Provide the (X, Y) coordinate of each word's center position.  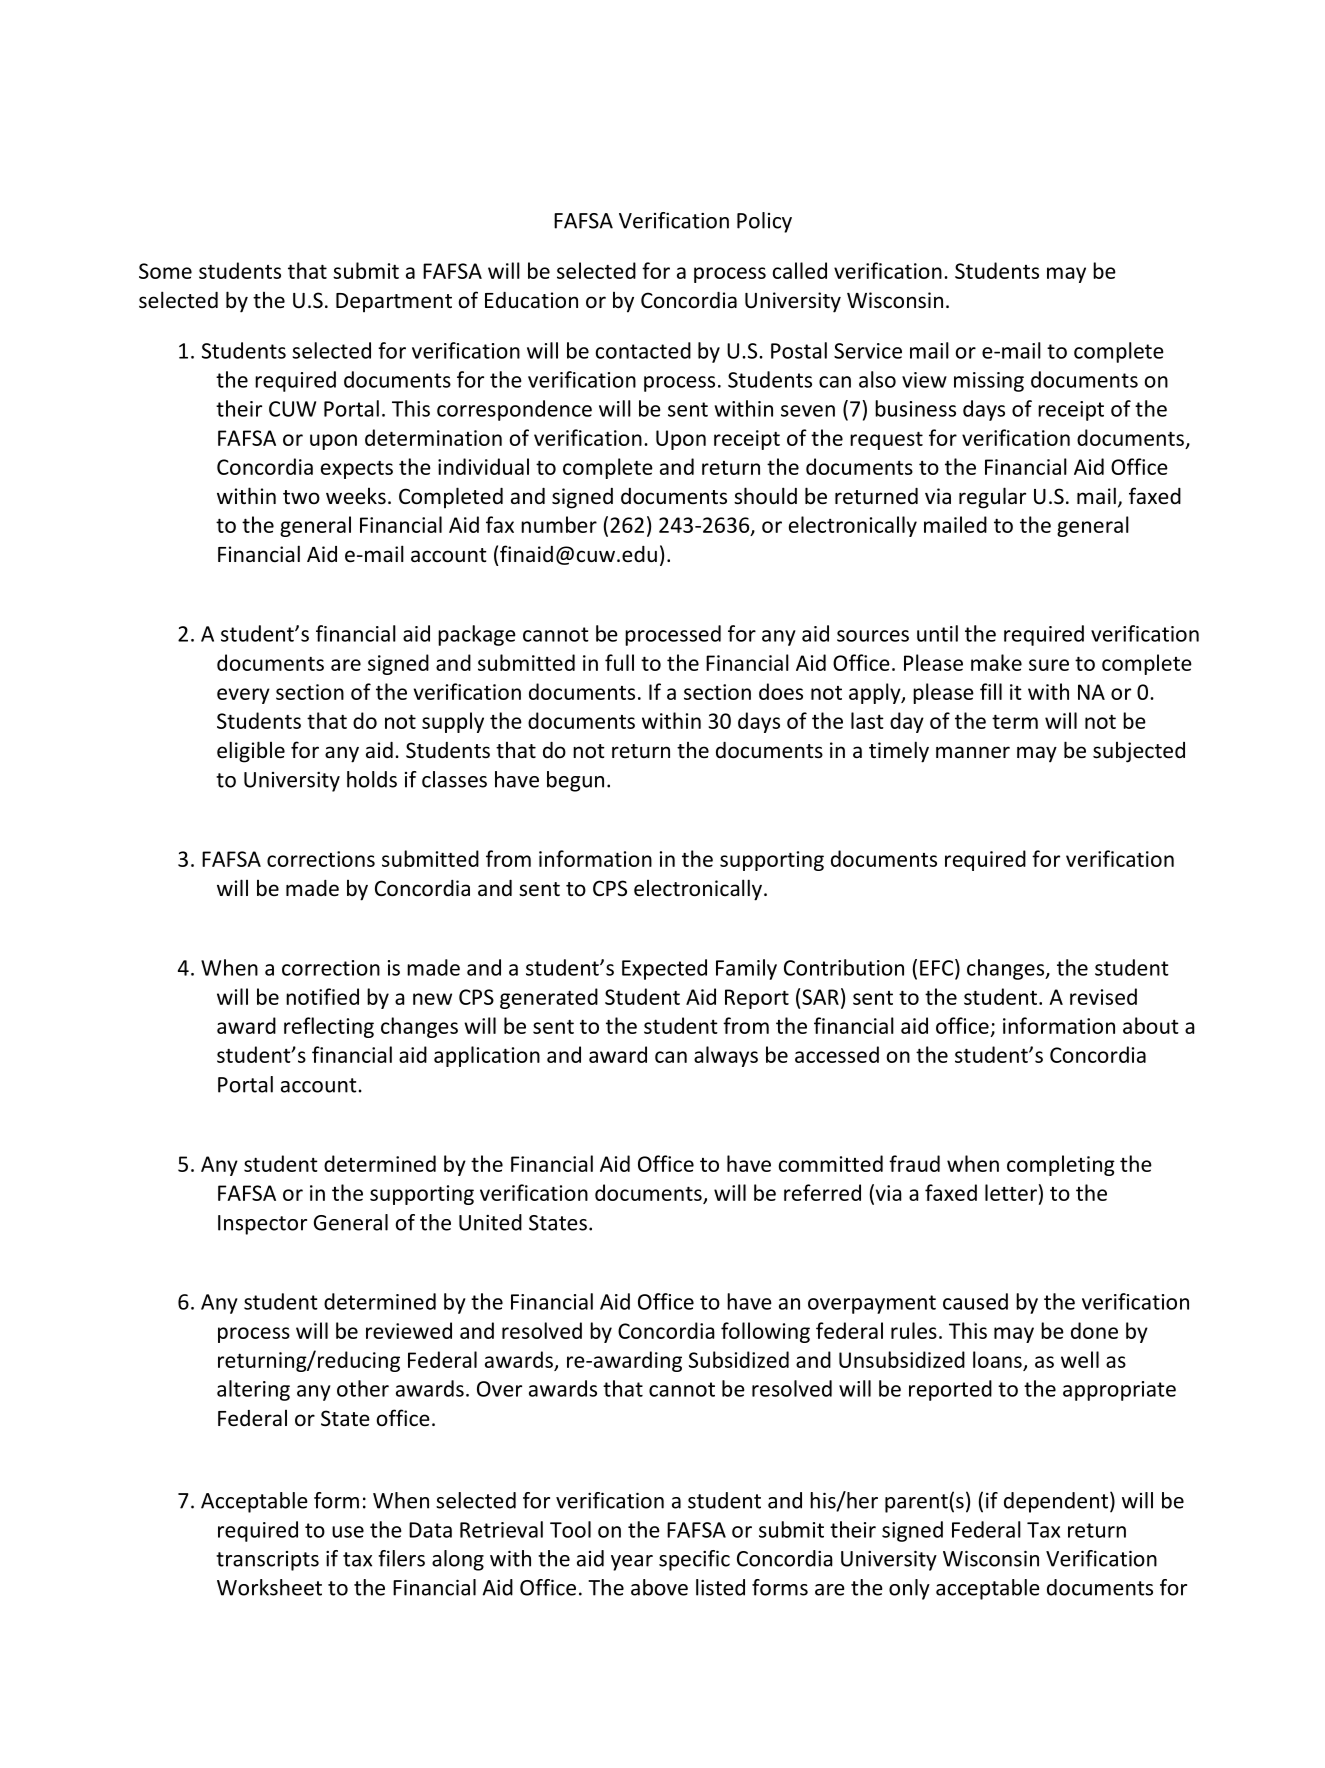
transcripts (267, 1561)
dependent (1056, 1502)
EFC (938, 967)
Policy (764, 222)
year (632, 1563)
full (619, 662)
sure (1049, 665)
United (490, 1222)
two (301, 497)
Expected (664, 969)
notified (322, 996)
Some (165, 271)
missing (989, 382)
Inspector (262, 1225)
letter (1011, 1192)
